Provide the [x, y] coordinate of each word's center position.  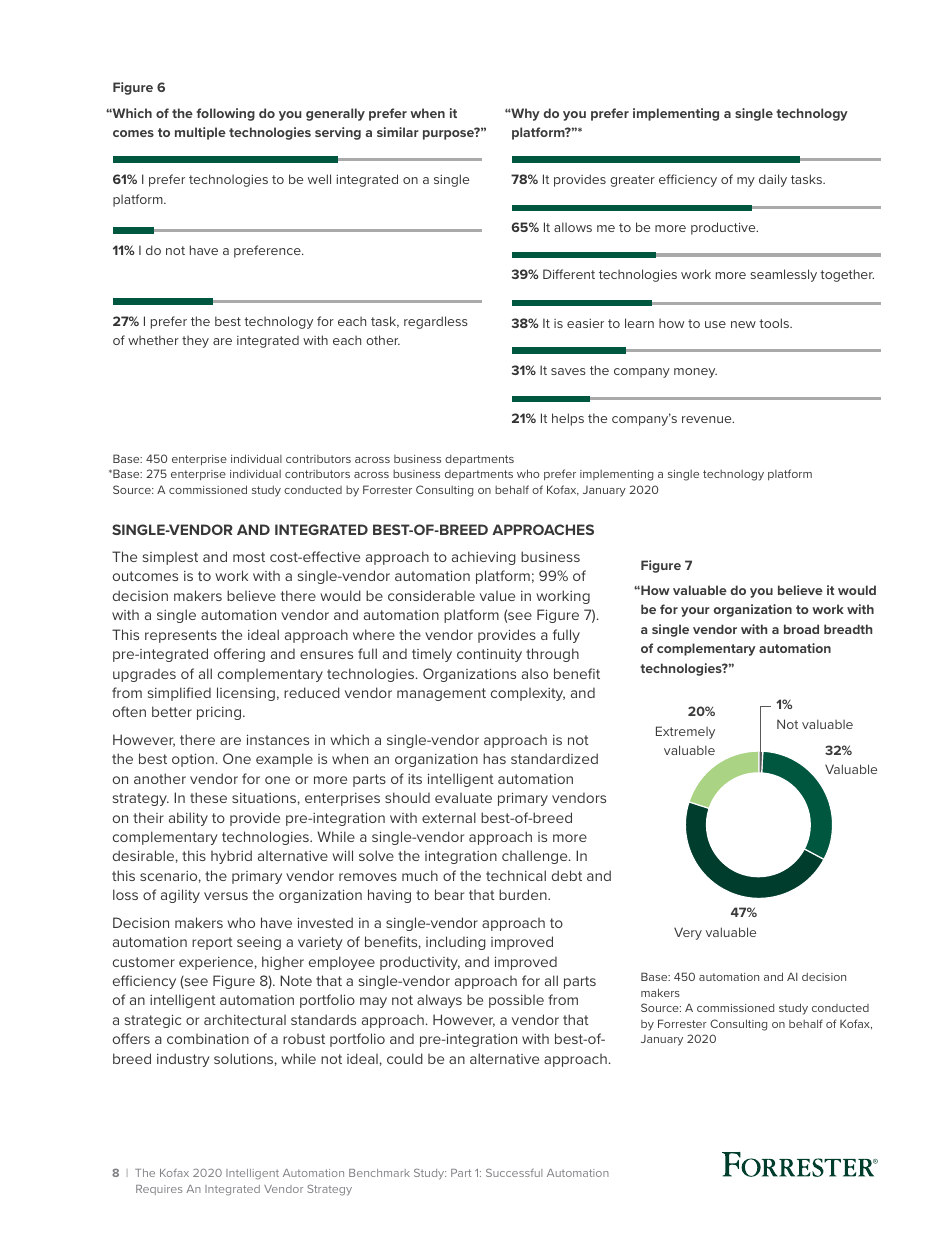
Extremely [685, 732]
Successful [514, 1173]
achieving [484, 558]
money [695, 373]
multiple [200, 133]
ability [188, 819]
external [449, 817]
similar [398, 132]
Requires [159, 1190]
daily [773, 180]
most [249, 557]
